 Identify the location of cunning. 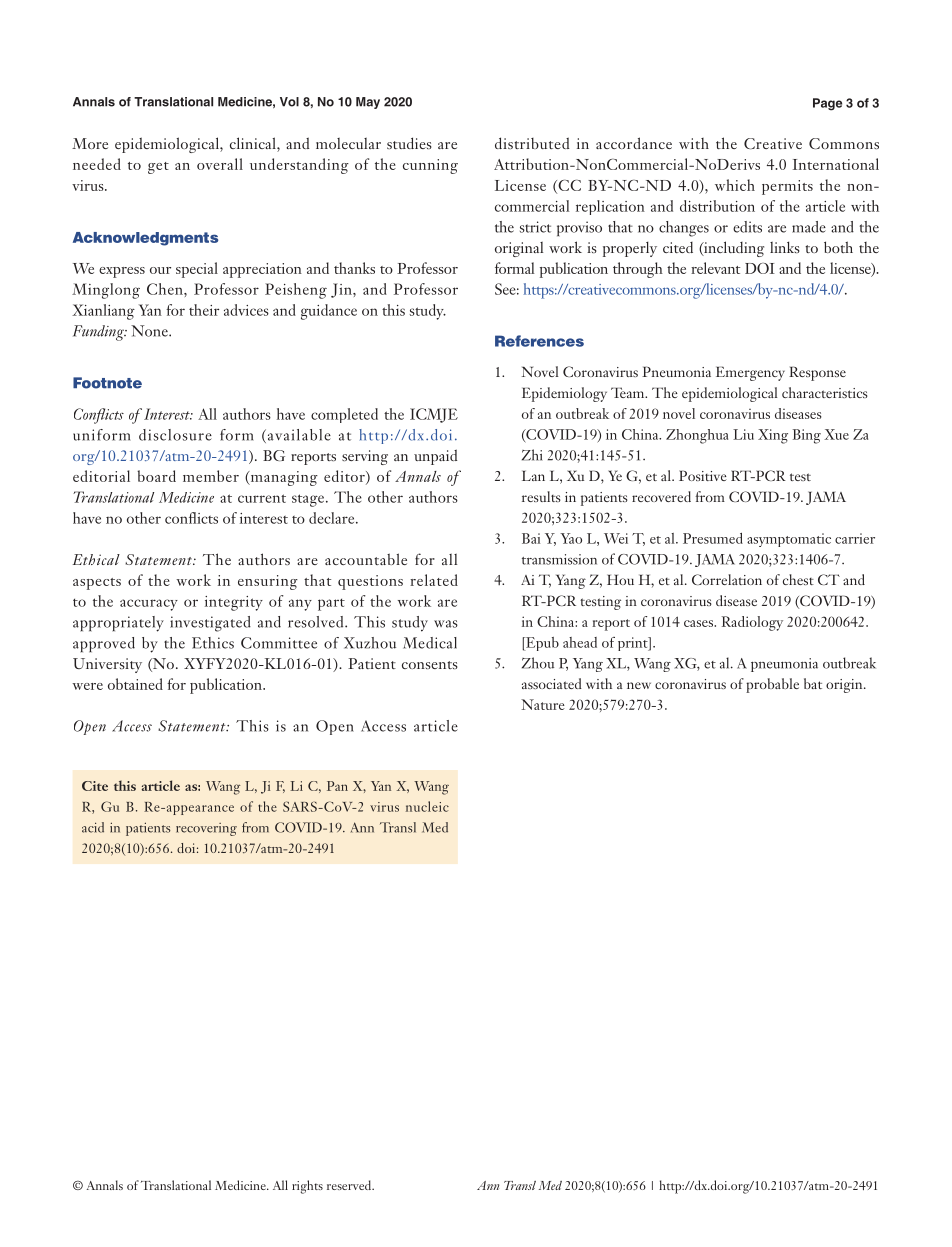
(430, 166).
